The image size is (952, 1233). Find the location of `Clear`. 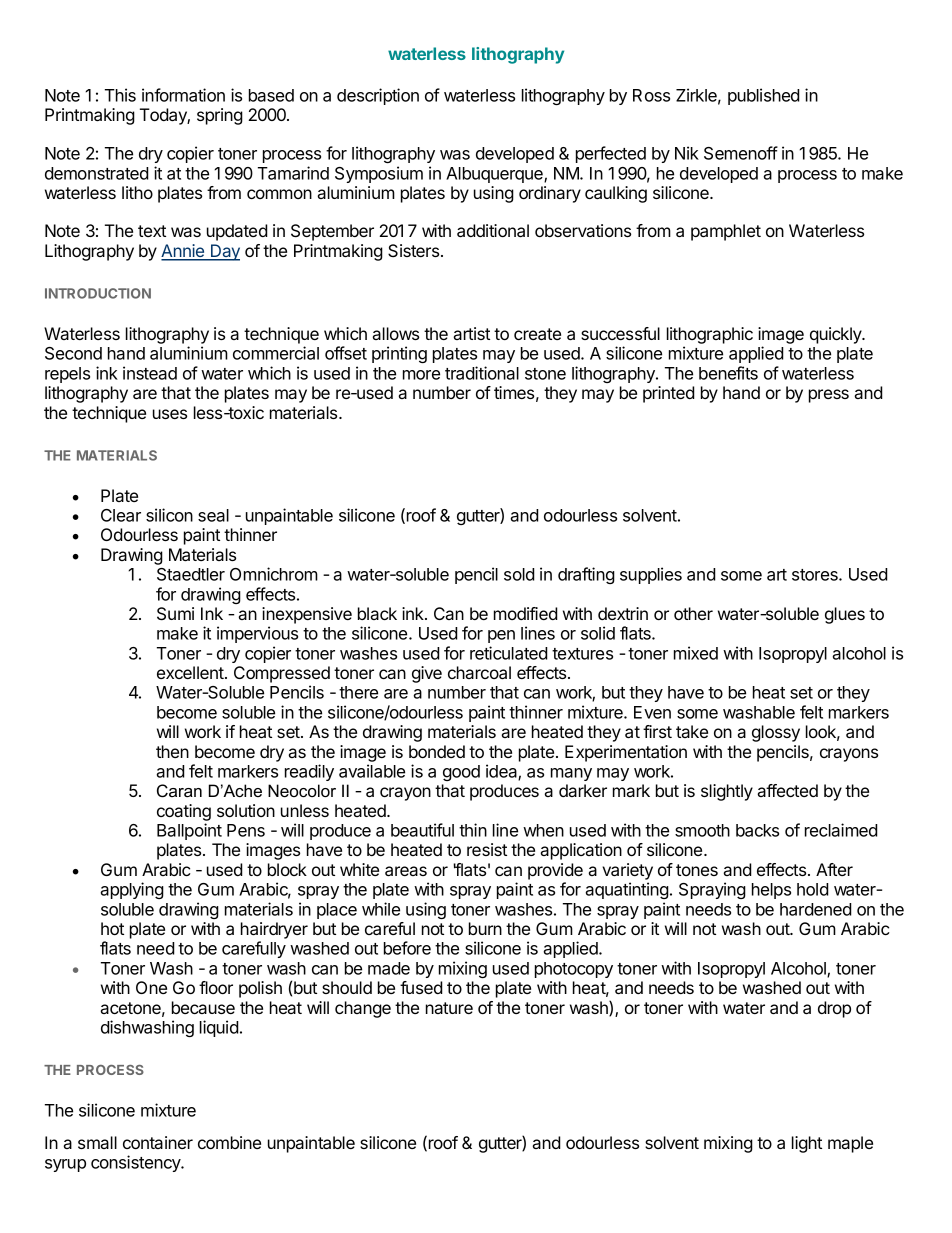

Clear is located at coordinates (121, 515).
